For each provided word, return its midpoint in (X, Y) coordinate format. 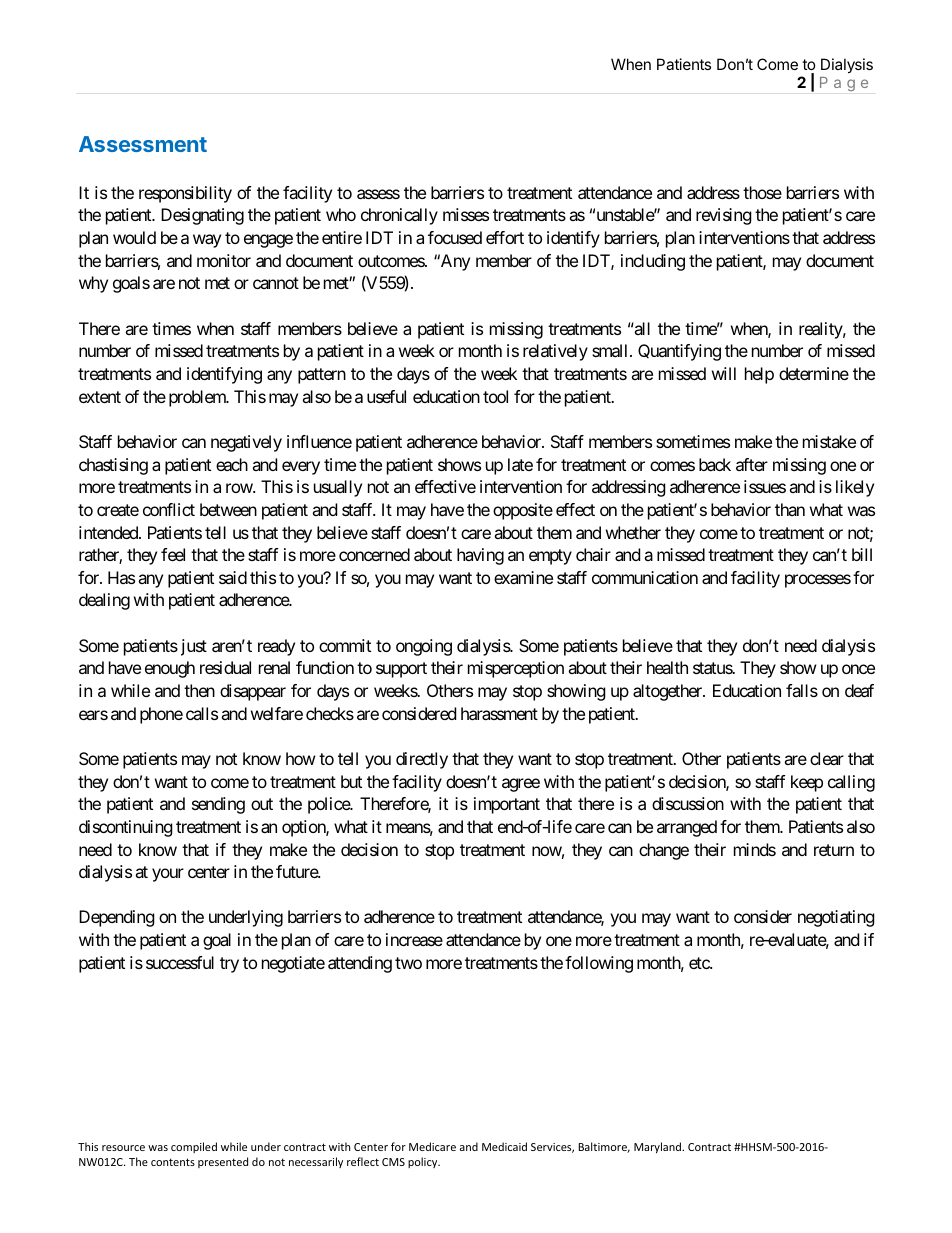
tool (495, 396)
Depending (117, 918)
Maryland (659, 1147)
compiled (194, 1147)
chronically (399, 216)
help (759, 375)
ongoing (424, 647)
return (834, 850)
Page (844, 84)
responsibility (185, 194)
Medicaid (504, 1146)
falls (802, 690)
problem (198, 398)
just (194, 647)
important (507, 805)
